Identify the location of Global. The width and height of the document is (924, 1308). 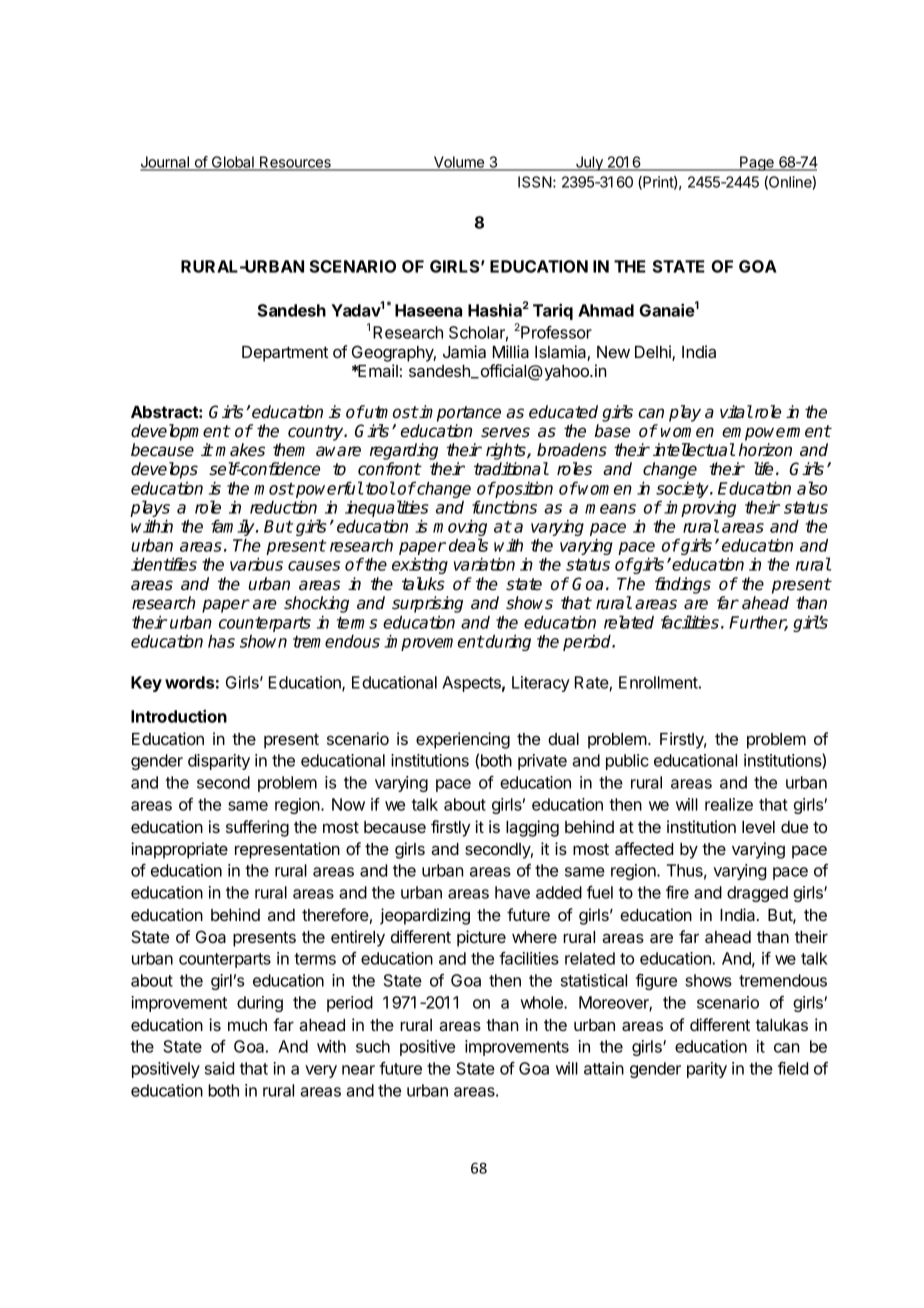
(232, 163).
